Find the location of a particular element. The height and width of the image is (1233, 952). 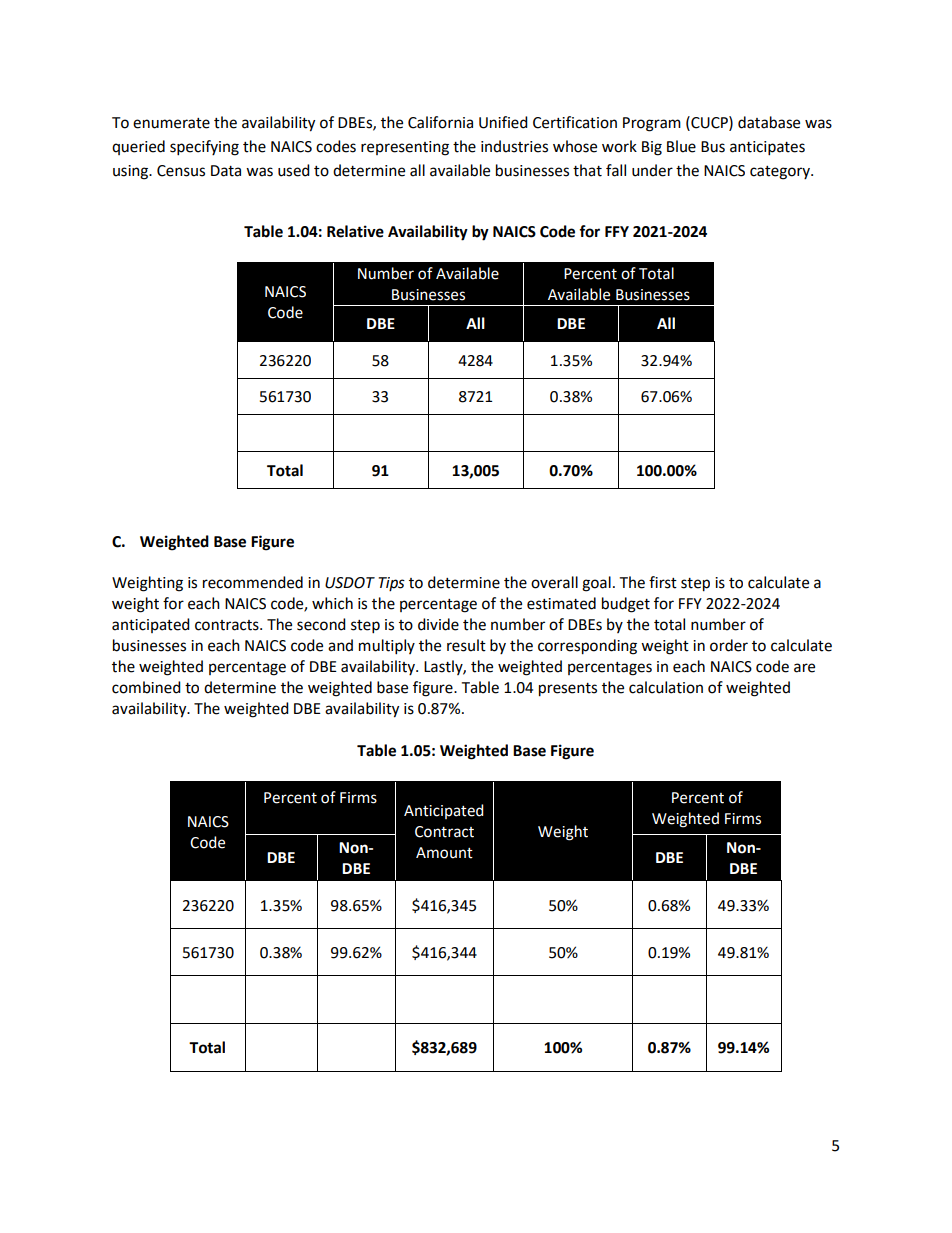

calculation is located at coordinates (666, 687).
